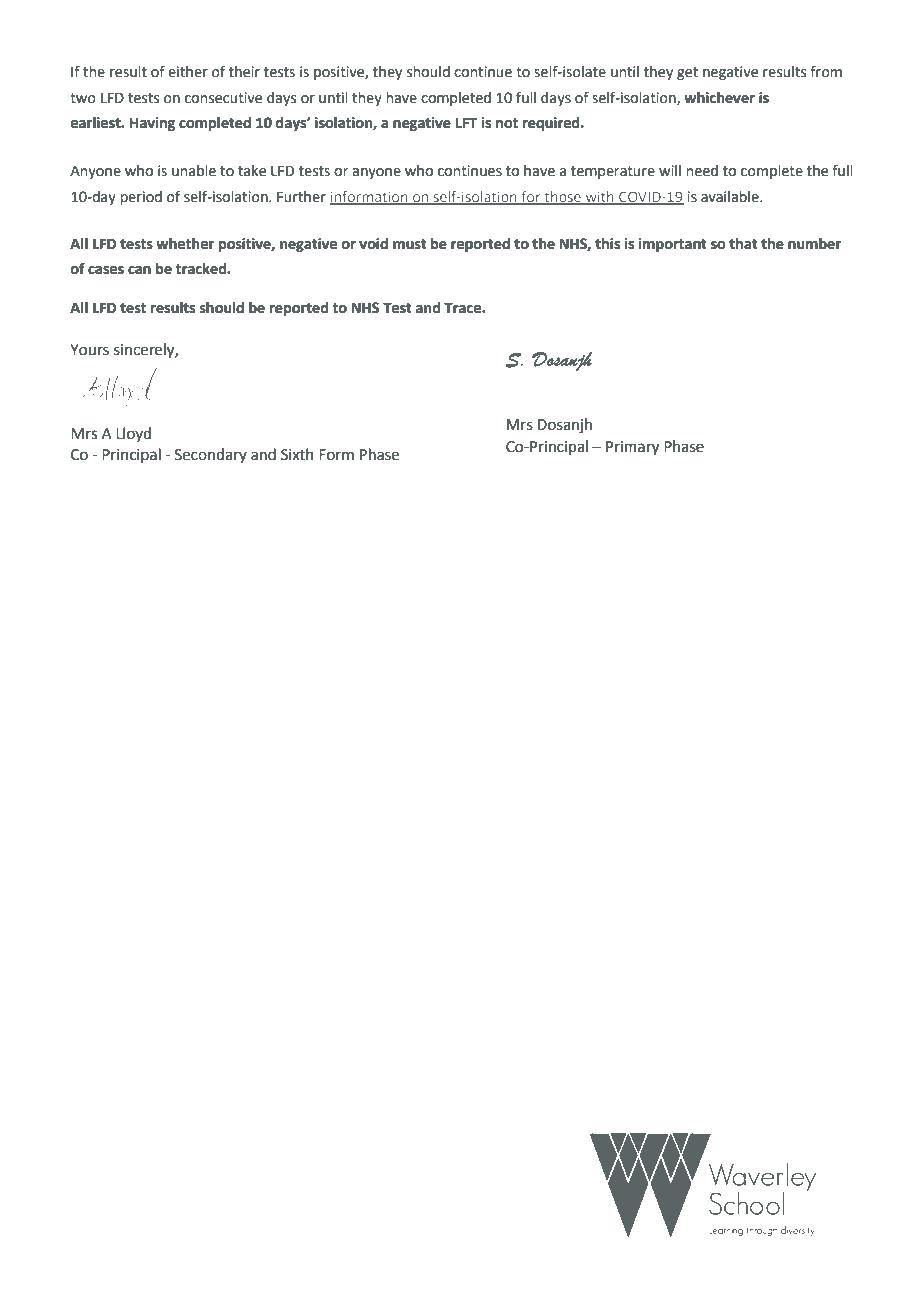  What do you see at coordinates (133, 434) in the screenshot?
I see `Lloyd` at bounding box center [133, 434].
